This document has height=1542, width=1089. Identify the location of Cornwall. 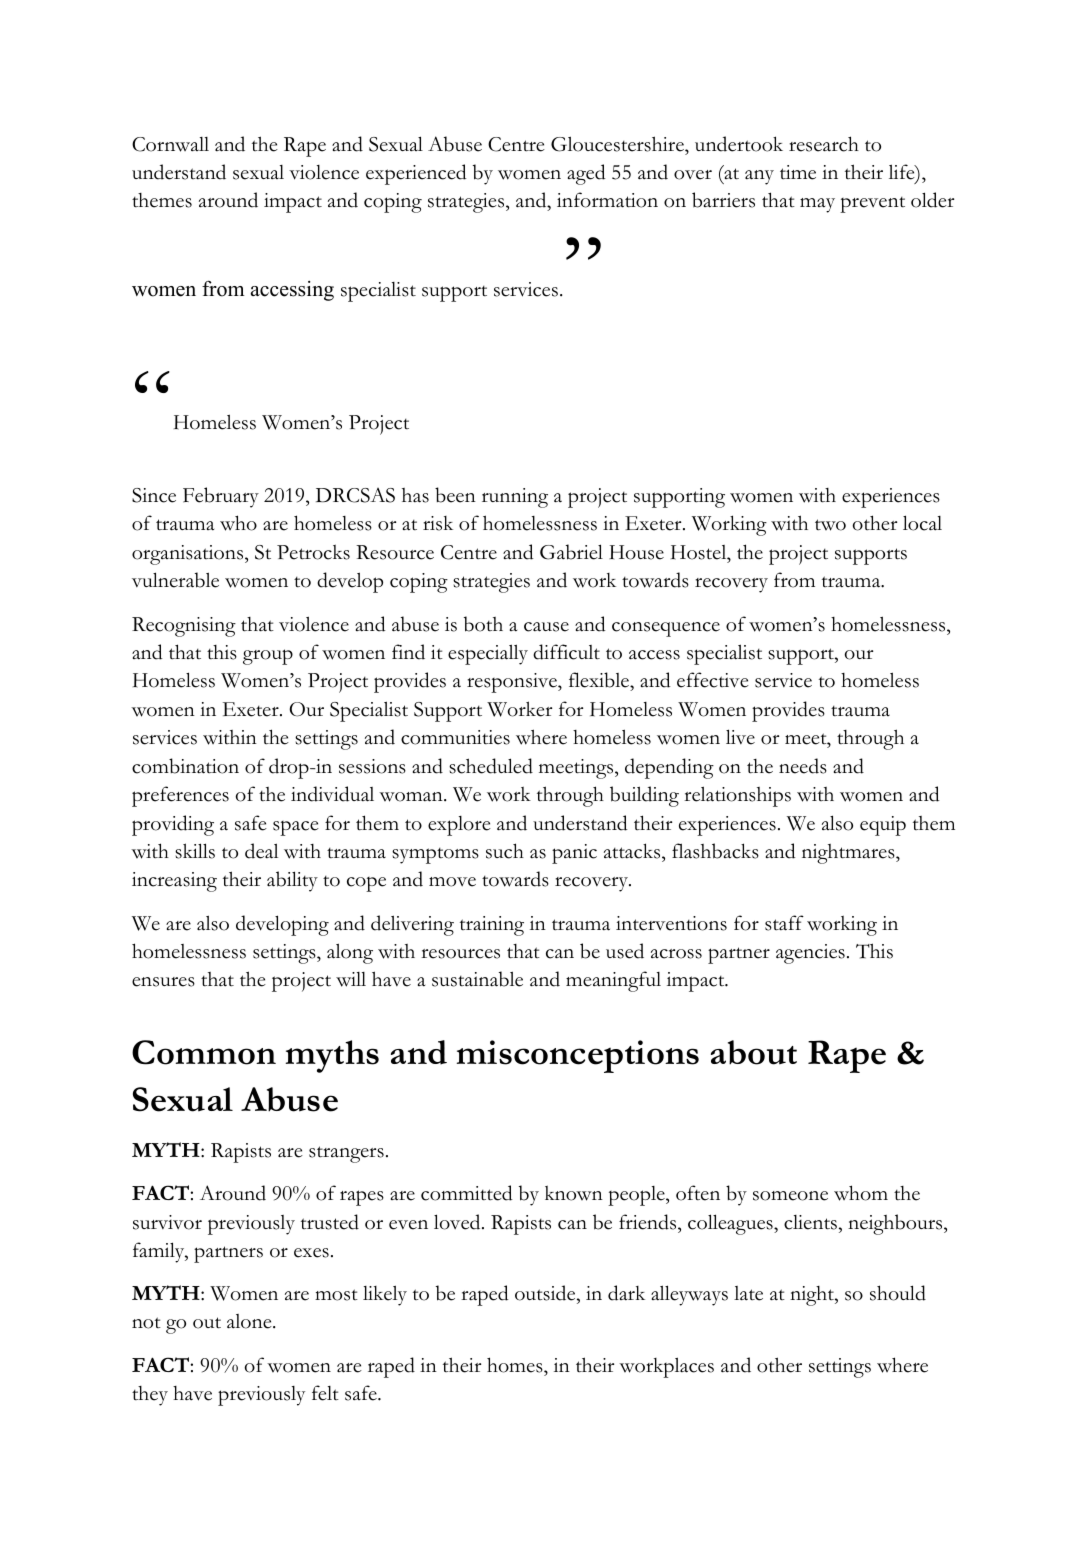
(170, 144).
